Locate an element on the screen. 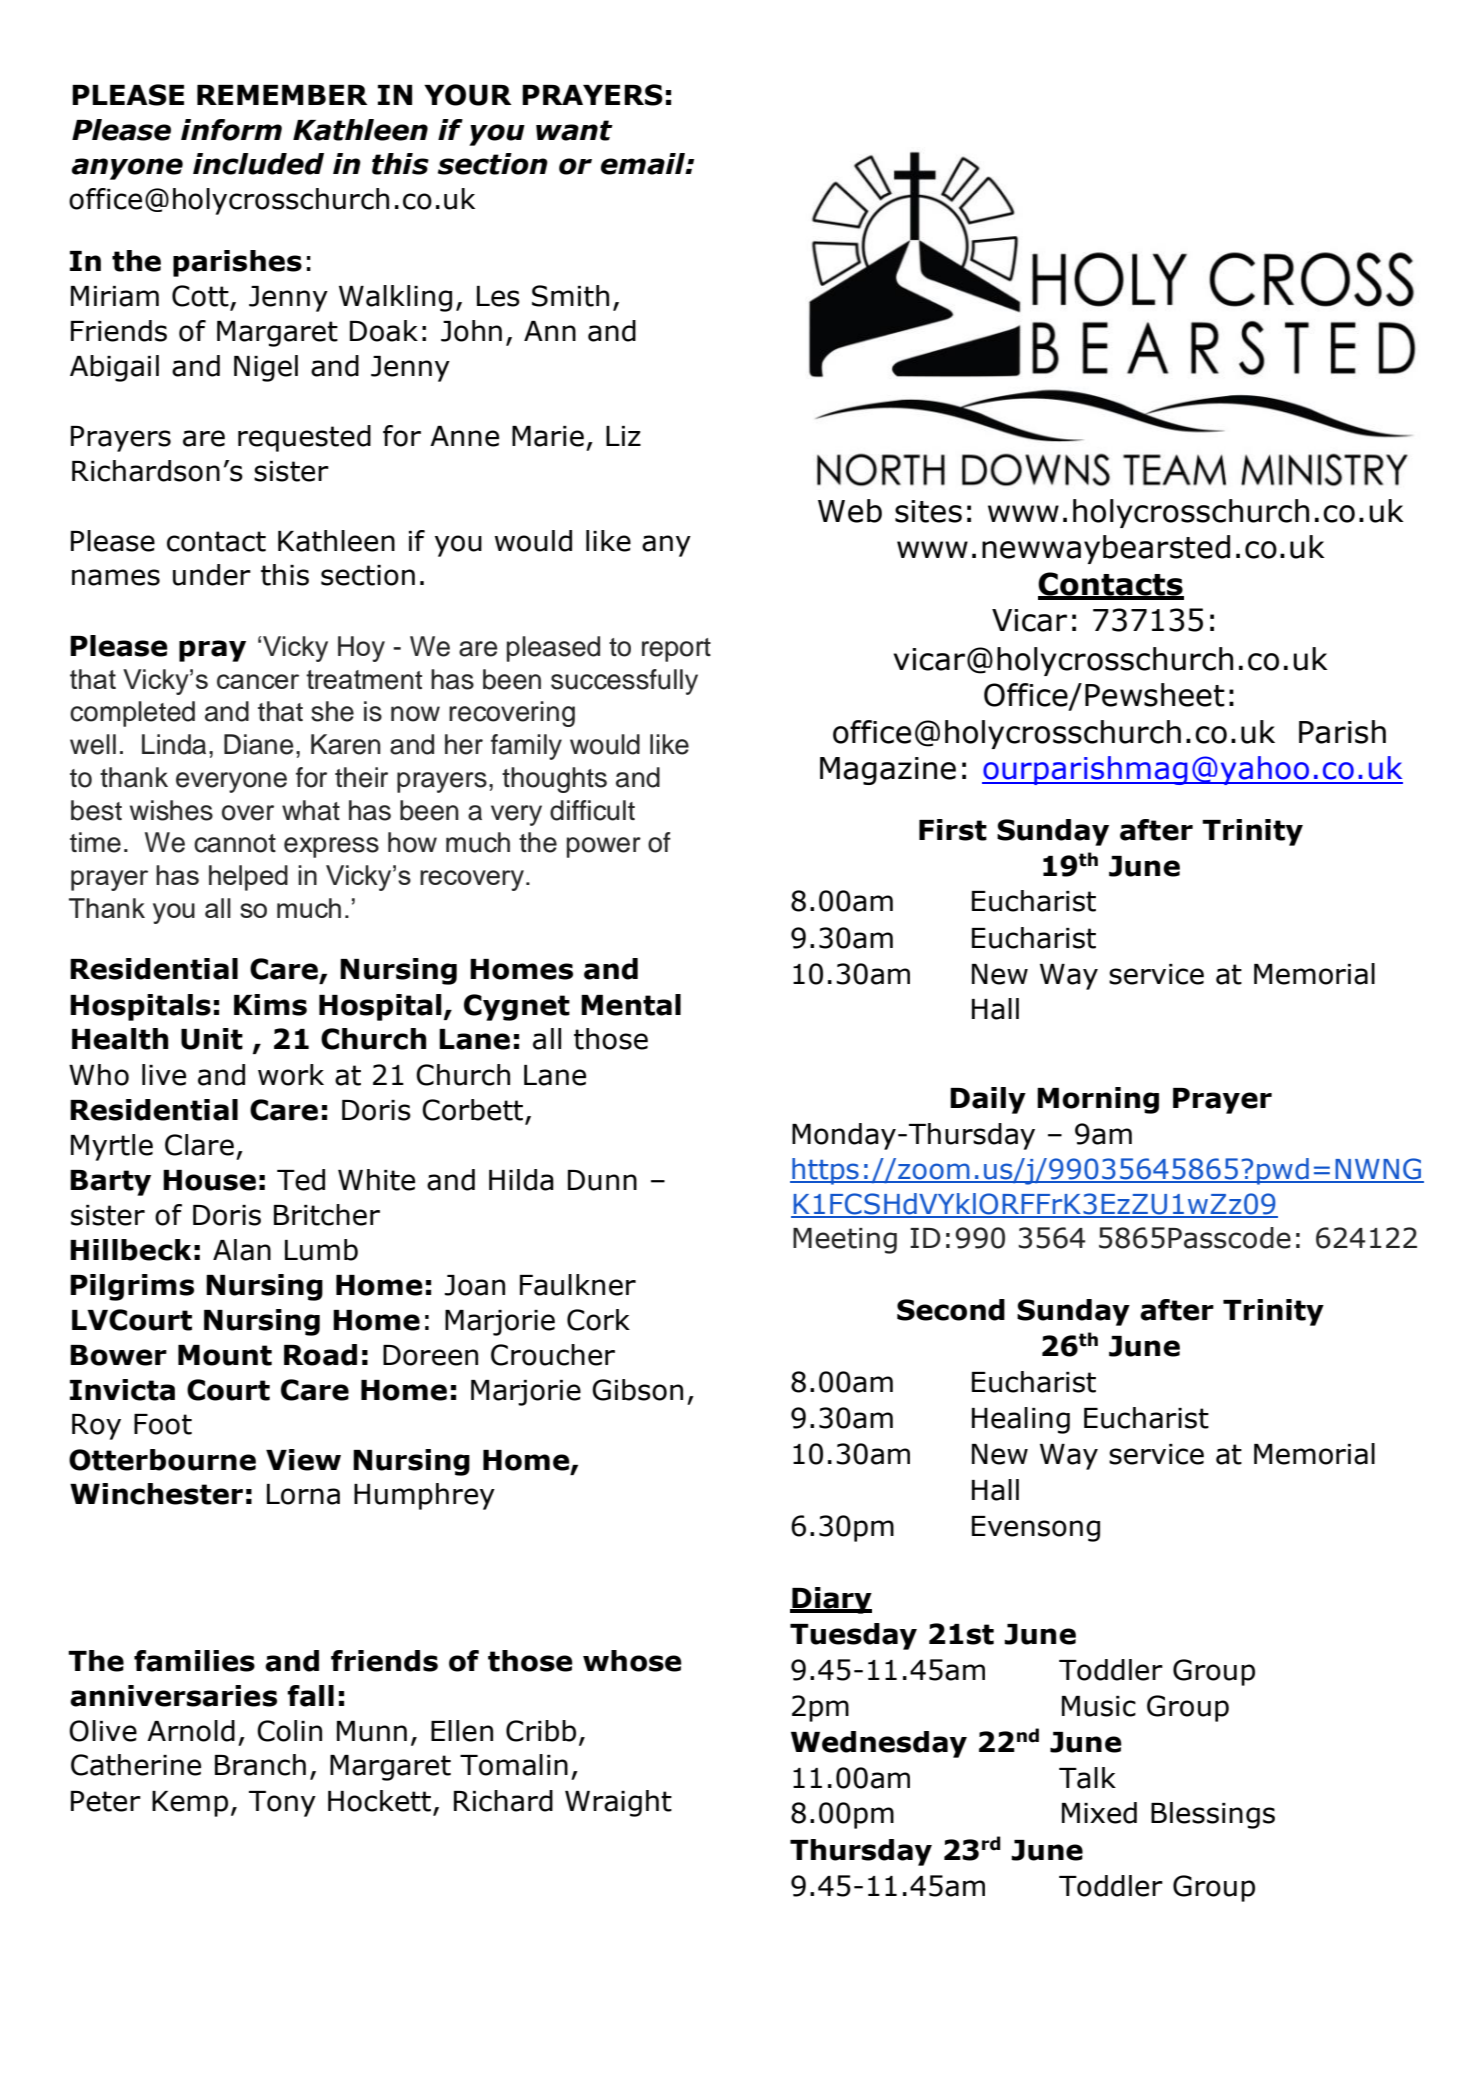 The width and height of the screenshot is (1484, 2099). Talk is located at coordinates (1087, 1778).
